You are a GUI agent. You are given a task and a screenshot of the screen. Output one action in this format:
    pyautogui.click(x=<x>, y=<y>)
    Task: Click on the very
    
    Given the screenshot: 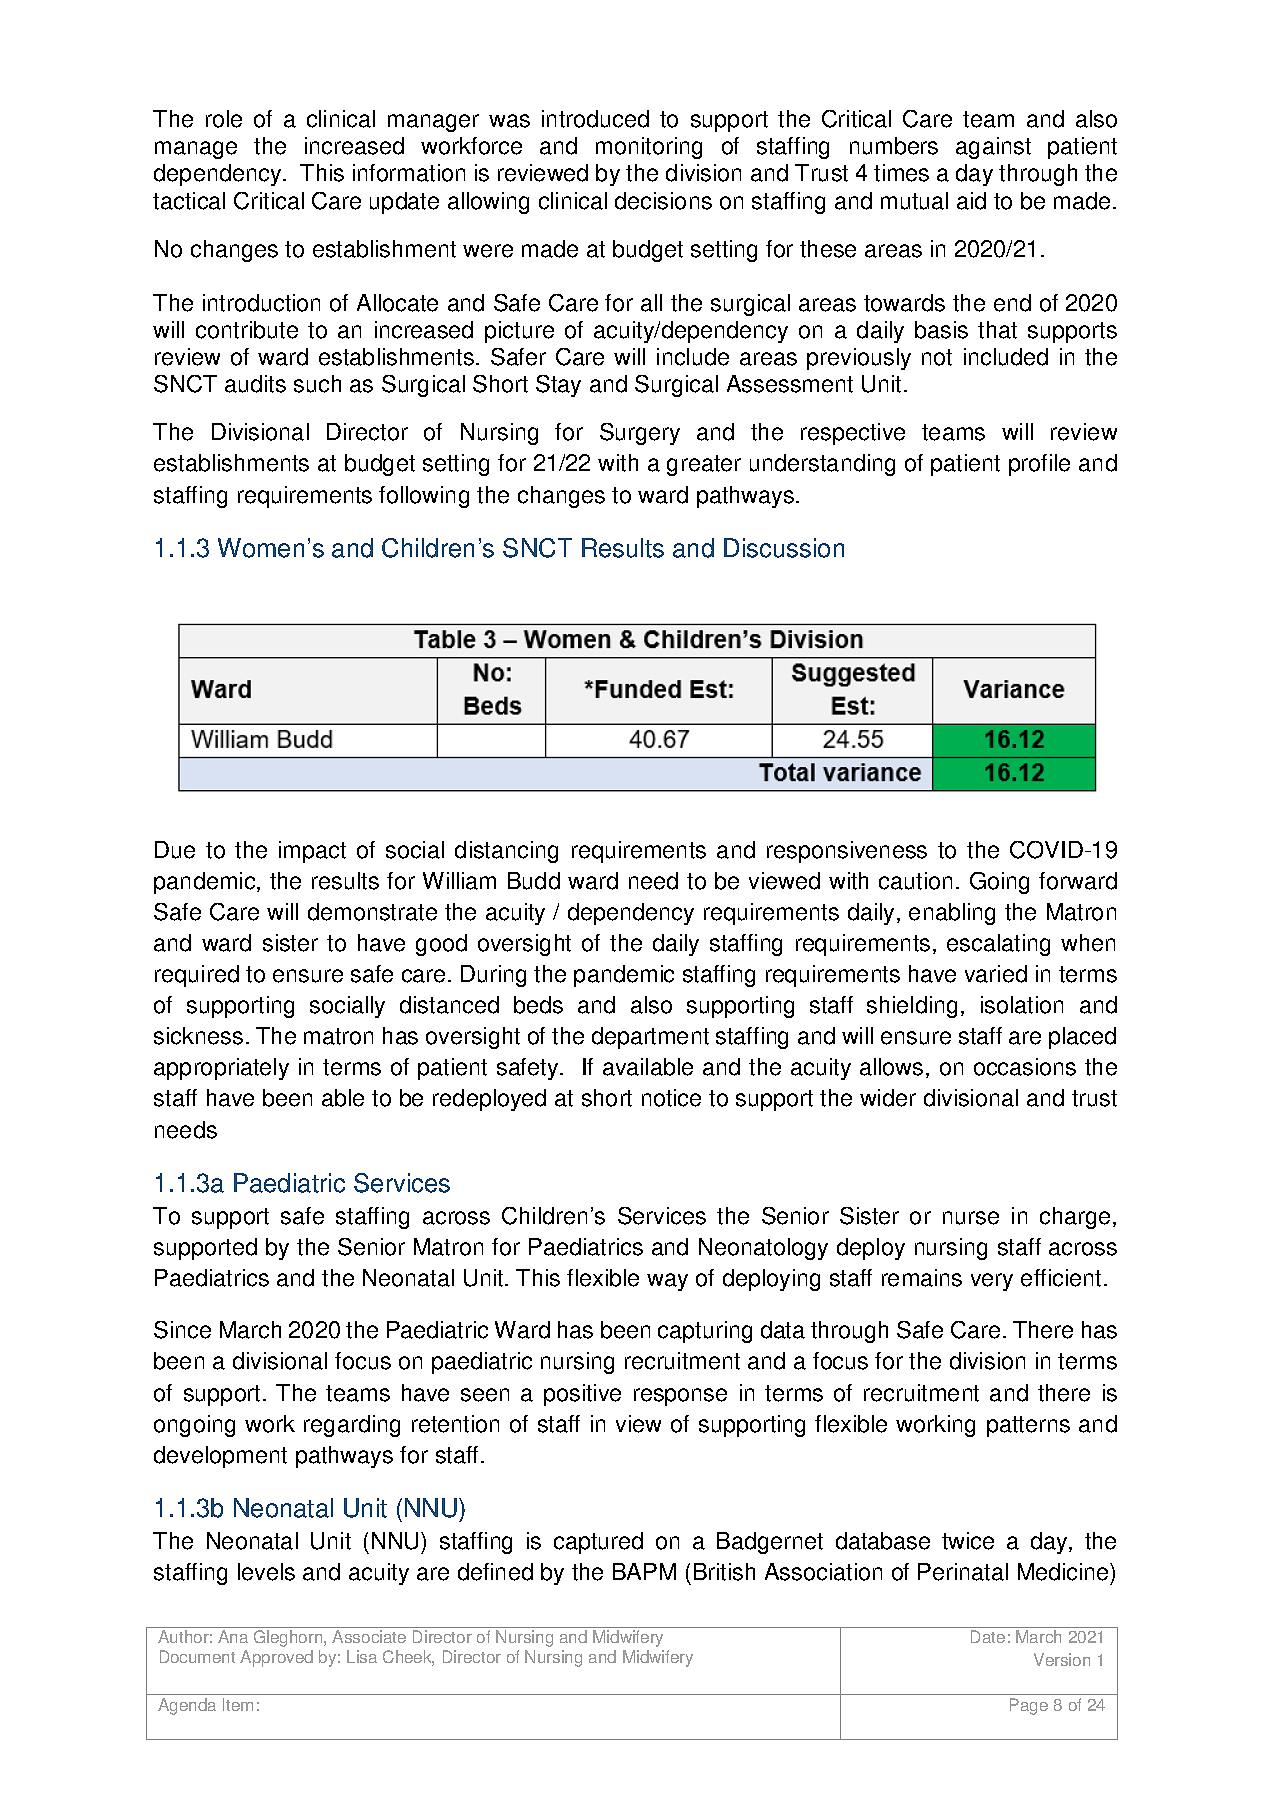 What is the action you would take?
    pyautogui.click(x=992, y=1282)
